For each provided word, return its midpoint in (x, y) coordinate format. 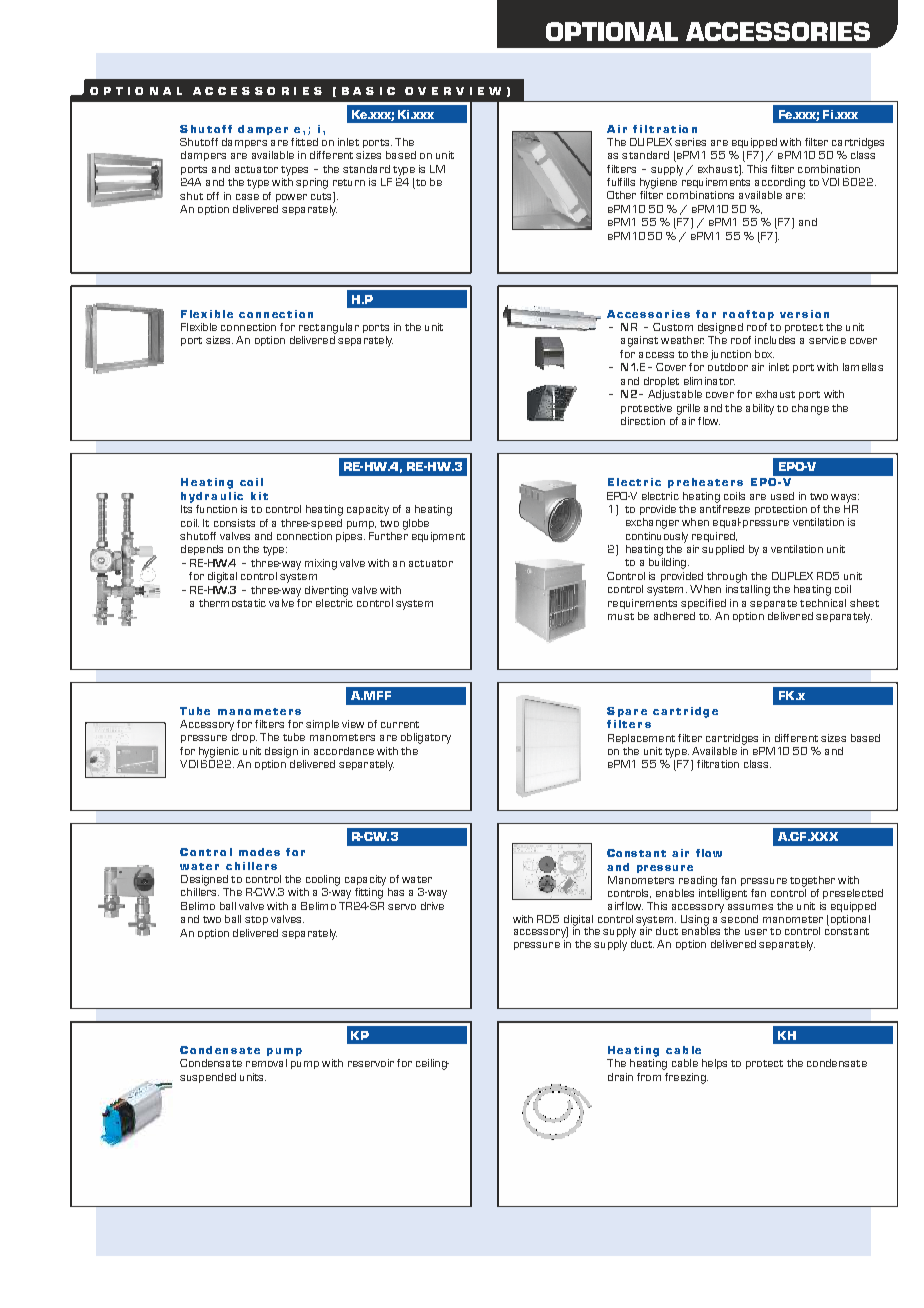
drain (620, 1077)
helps (714, 1064)
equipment (438, 537)
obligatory (426, 738)
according (780, 183)
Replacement (641, 739)
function (216, 509)
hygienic (219, 752)
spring (312, 183)
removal (266, 1063)
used (782, 496)
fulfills (621, 182)
